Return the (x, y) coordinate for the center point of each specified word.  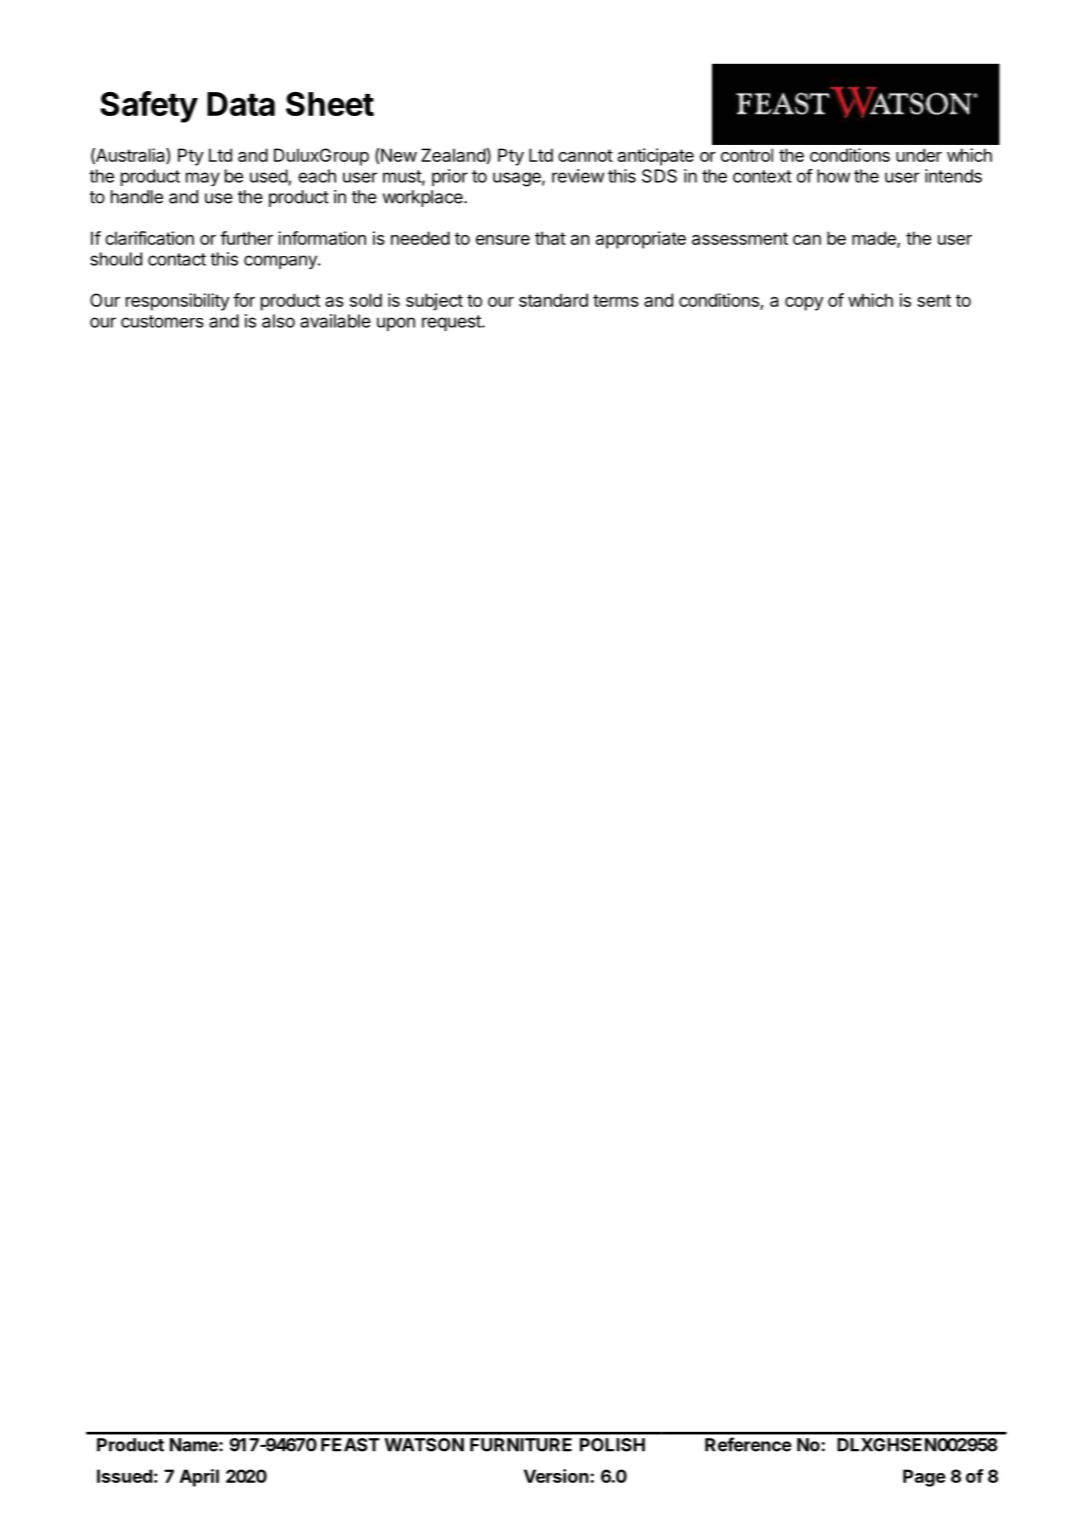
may (203, 179)
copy (804, 304)
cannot (585, 155)
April (199, 1478)
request (452, 323)
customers (162, 321)
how (833, 176)
